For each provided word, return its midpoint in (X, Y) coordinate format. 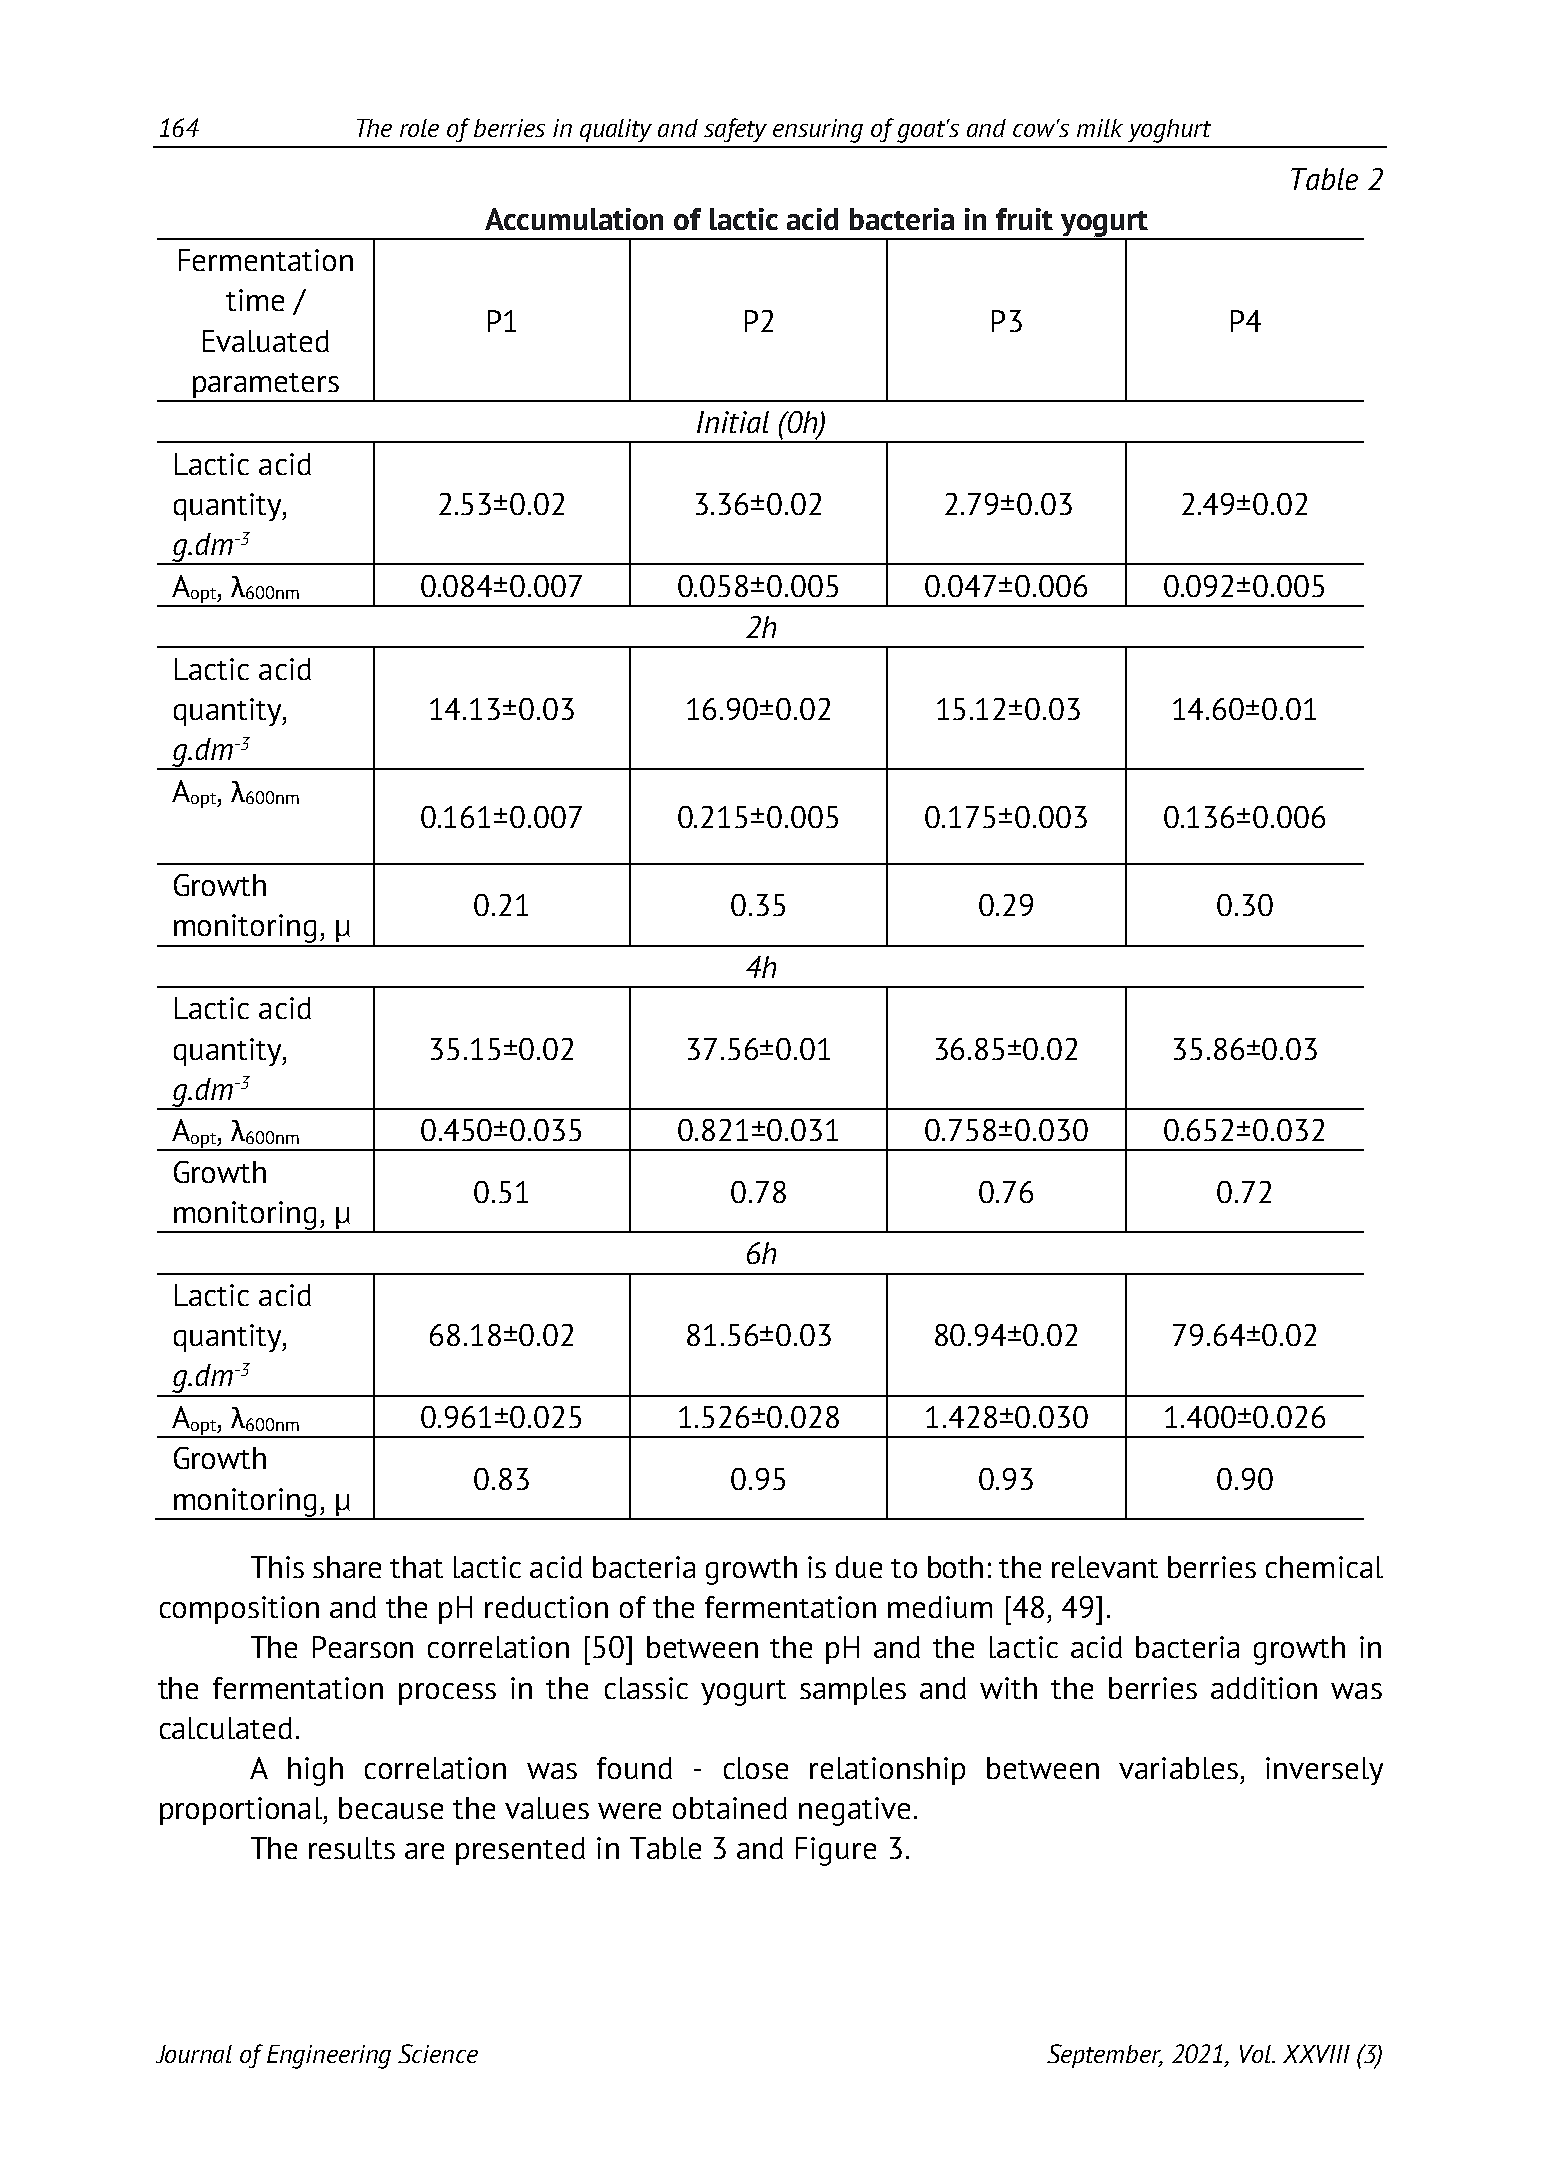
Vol (1256, 2054)
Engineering (329, 2057)
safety (735, 130)
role (419, 128)
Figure (836, 1851)
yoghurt (1169, 131)
